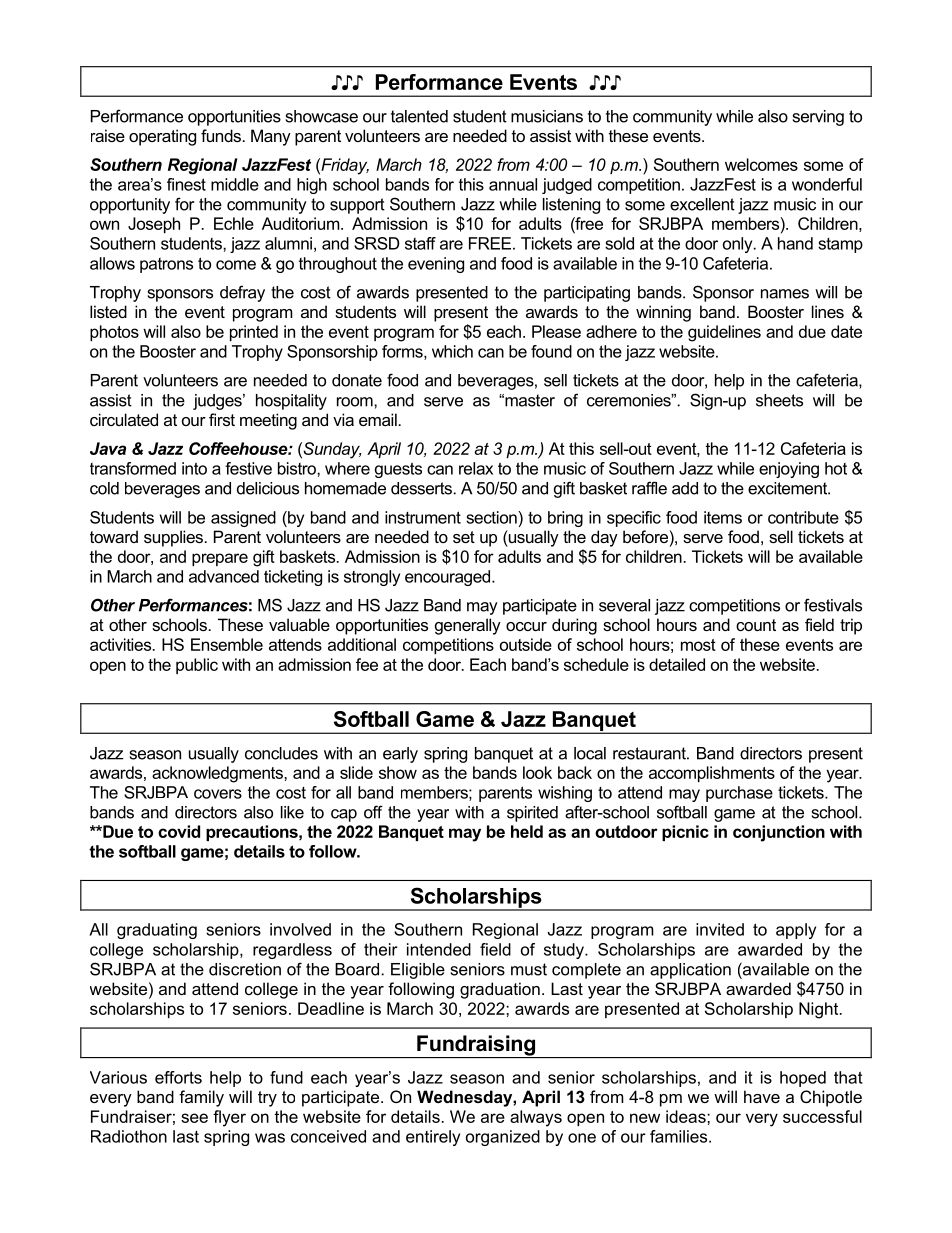  I want to click on Ensemble, so click(227, 644).
